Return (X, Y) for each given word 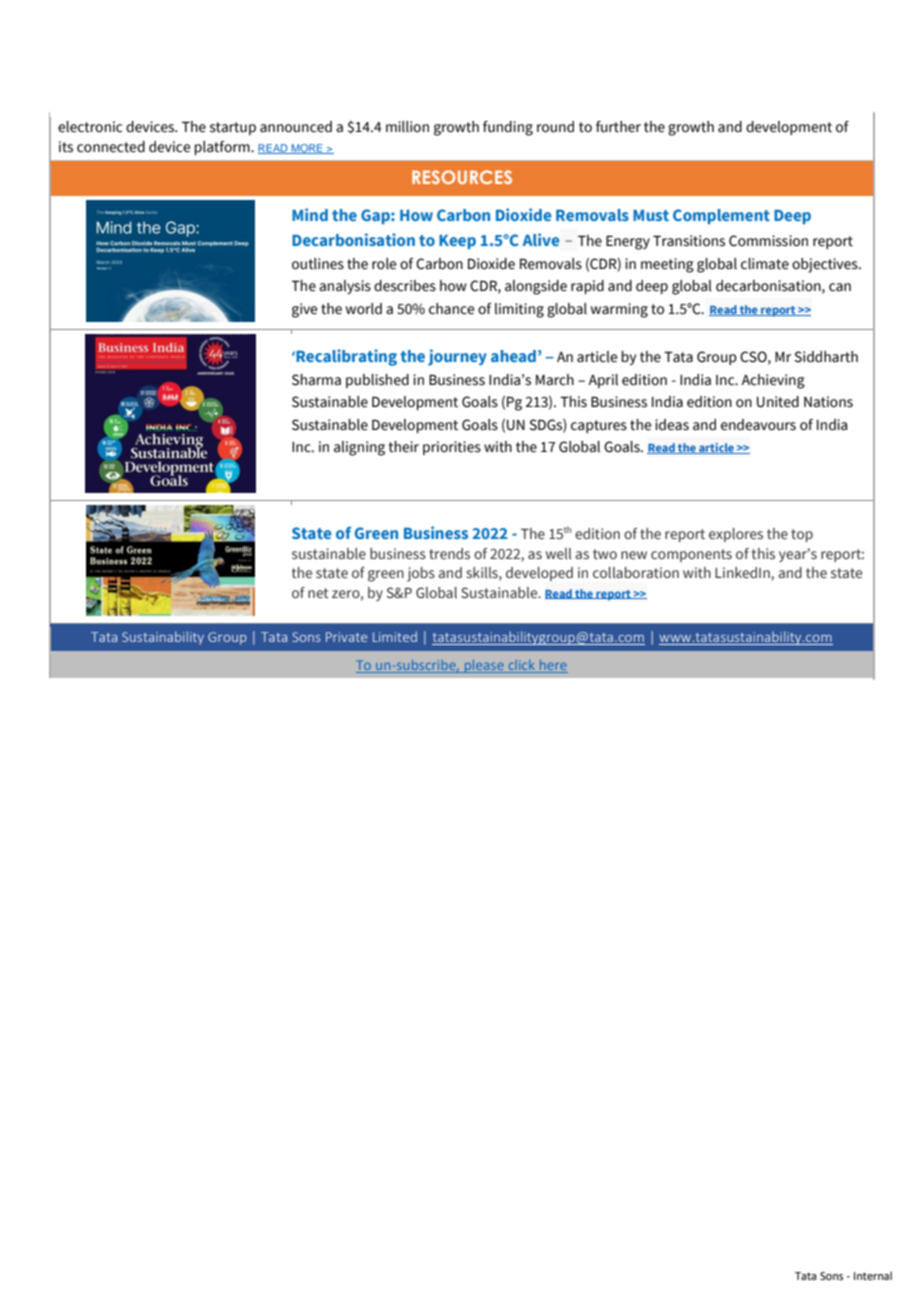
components (691, 555)
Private (346, 637)
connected (111, 147)
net (318, 593)
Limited (395, 636)
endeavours (758, 425)
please (484, 666)
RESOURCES (462, 177)
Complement (721, 216)
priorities (452, 448)
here (552, 666)
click (521, 666)
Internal (873, 1275)
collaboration (636, 572)
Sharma (316, 380)
